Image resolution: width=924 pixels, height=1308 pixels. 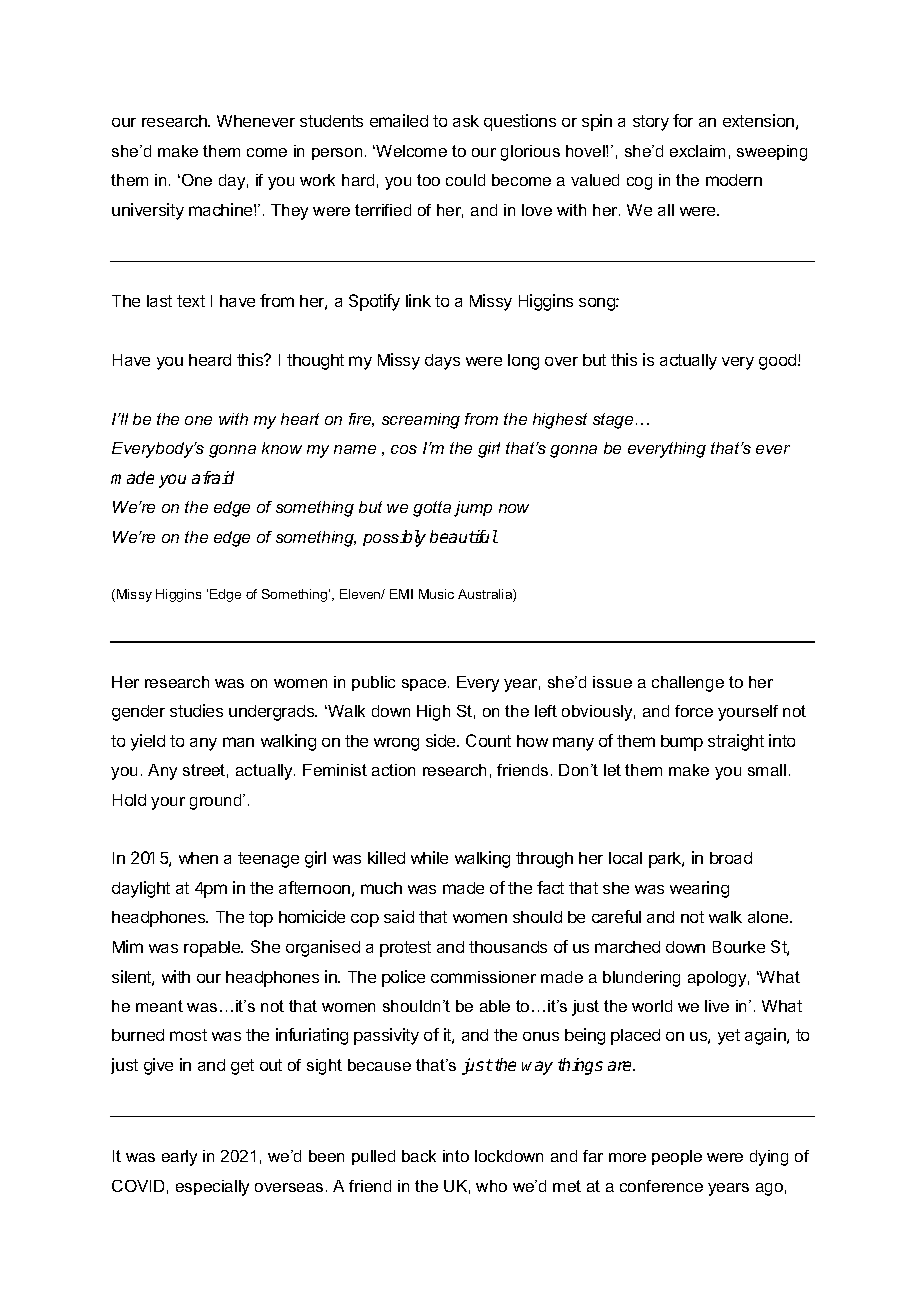 What do you see at coordinates (613, 421) in the screenshot?
I see `stage` at bounding box center [613, 421].
